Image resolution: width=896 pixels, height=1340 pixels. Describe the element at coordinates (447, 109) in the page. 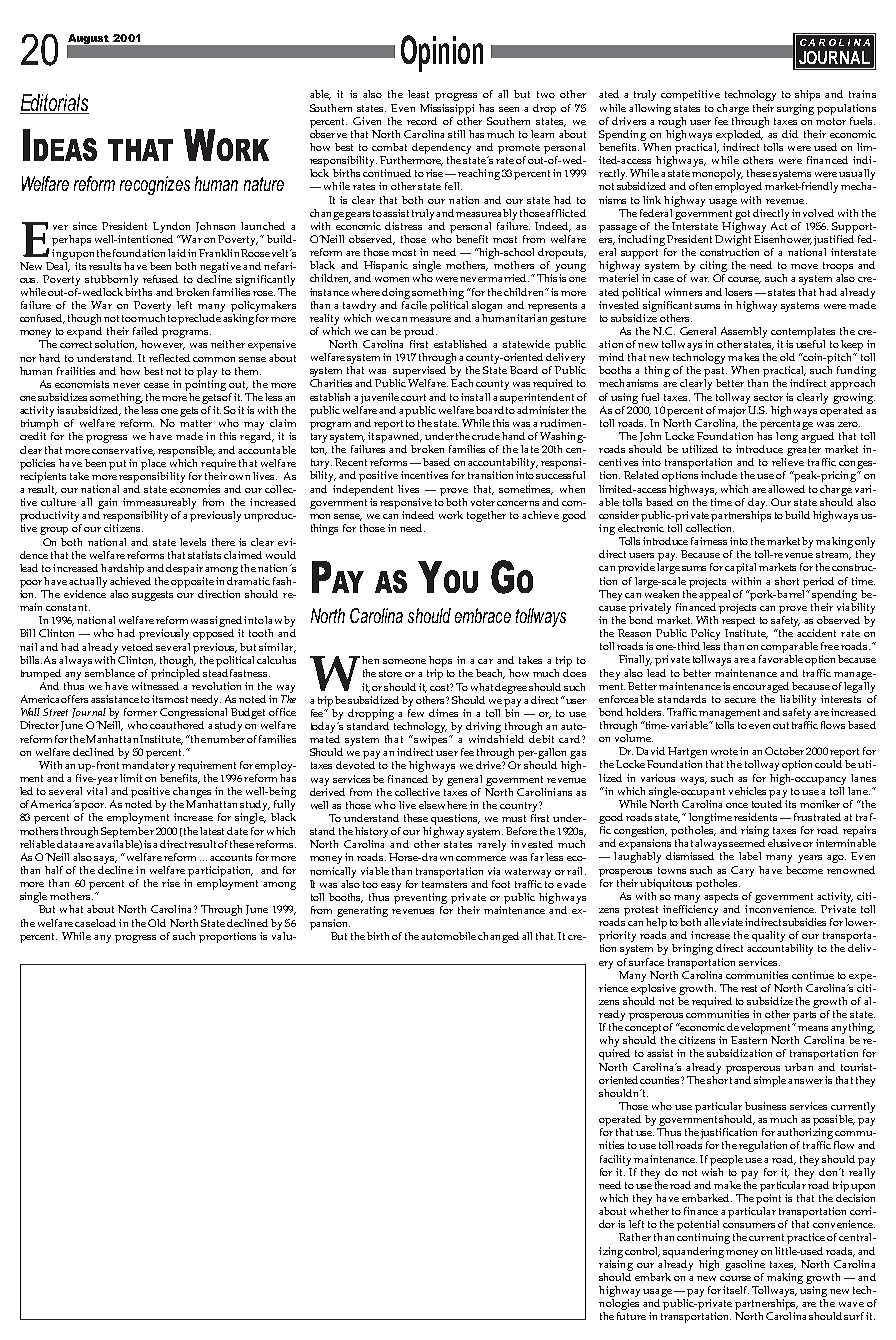

I see `Mississippi` at that location.
